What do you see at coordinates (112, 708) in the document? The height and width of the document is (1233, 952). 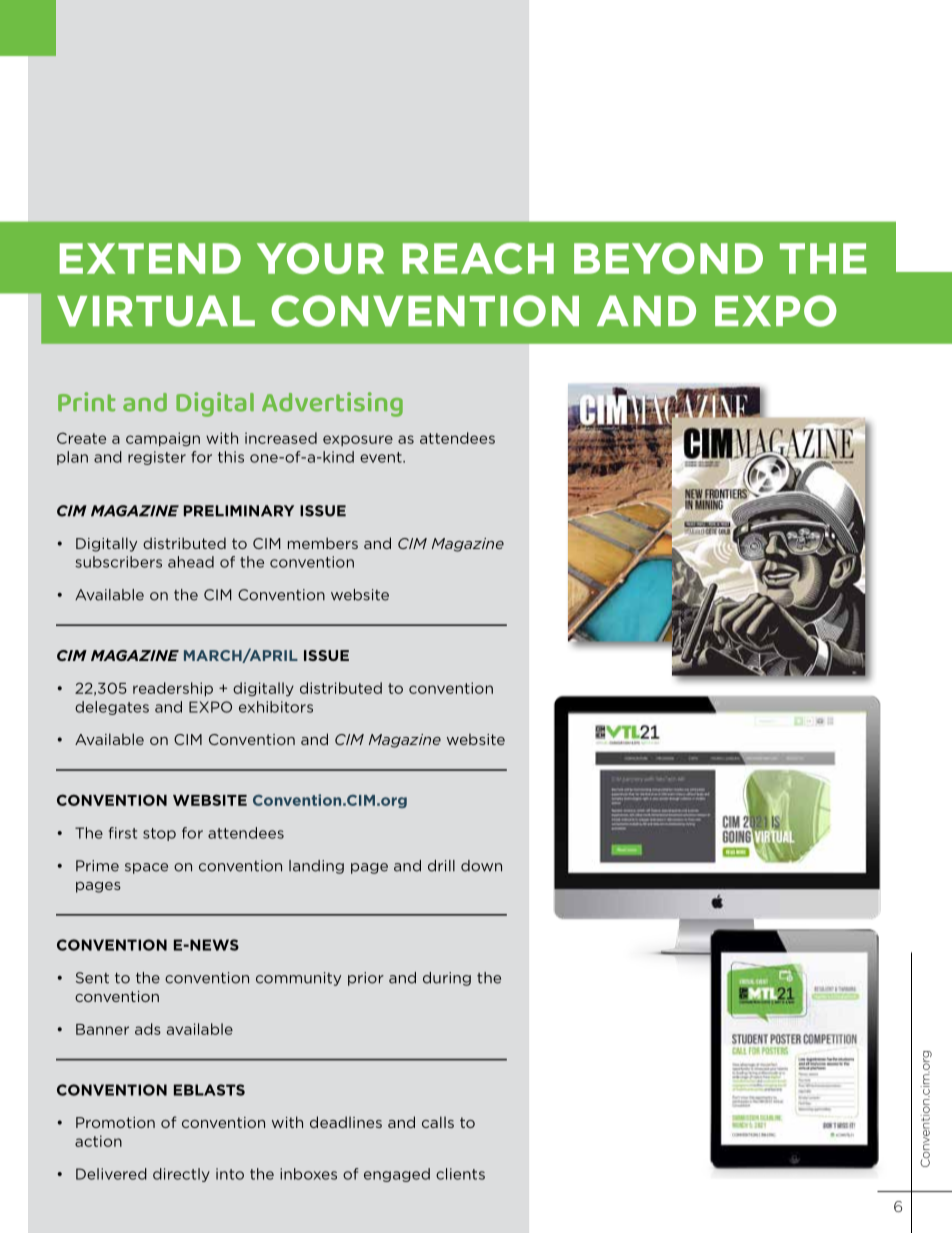 I see `delegates` at bounding box center [112, 708].
